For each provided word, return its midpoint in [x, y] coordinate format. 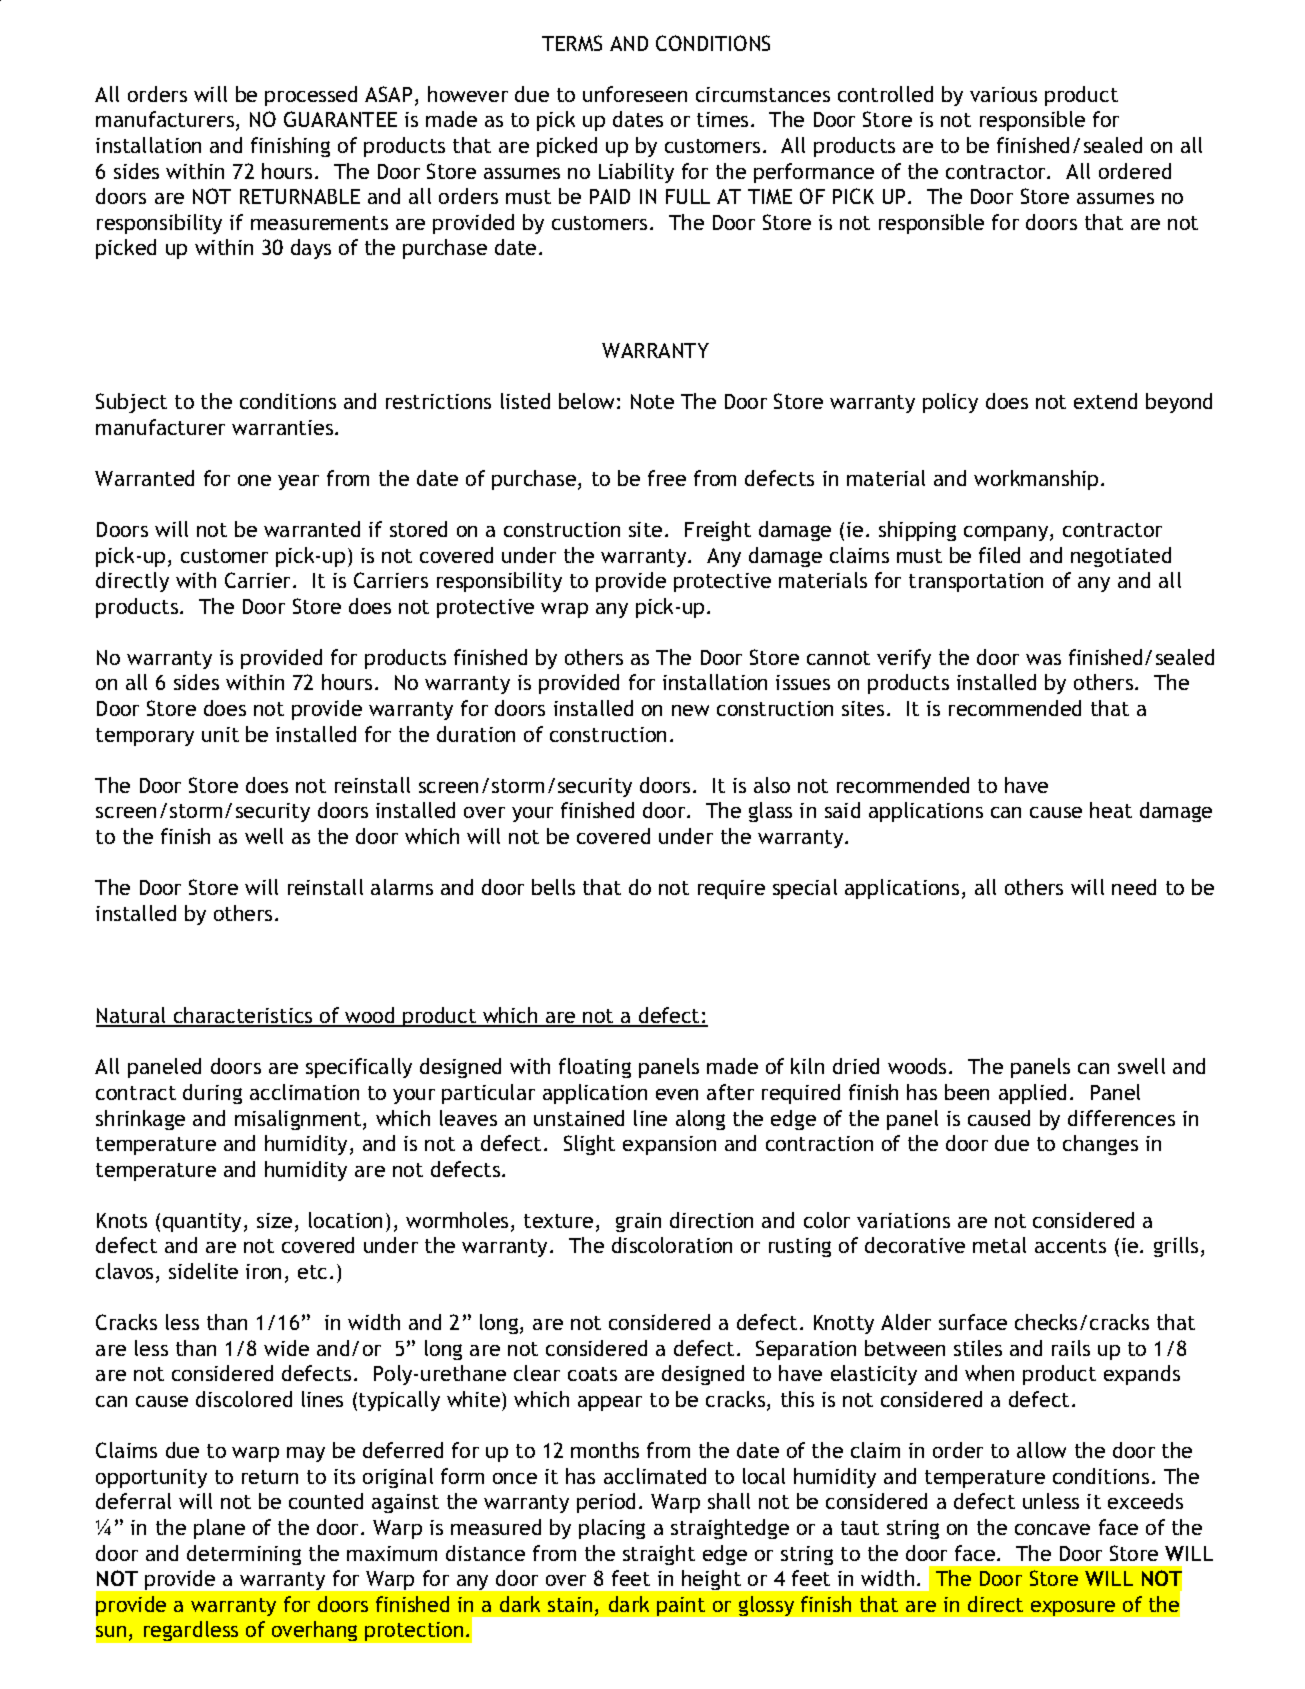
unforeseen [635, 94]
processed [311, 96]
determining [244, 1555]
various [1003, 94]
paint [681, 1606]
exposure [1073, 1608]
